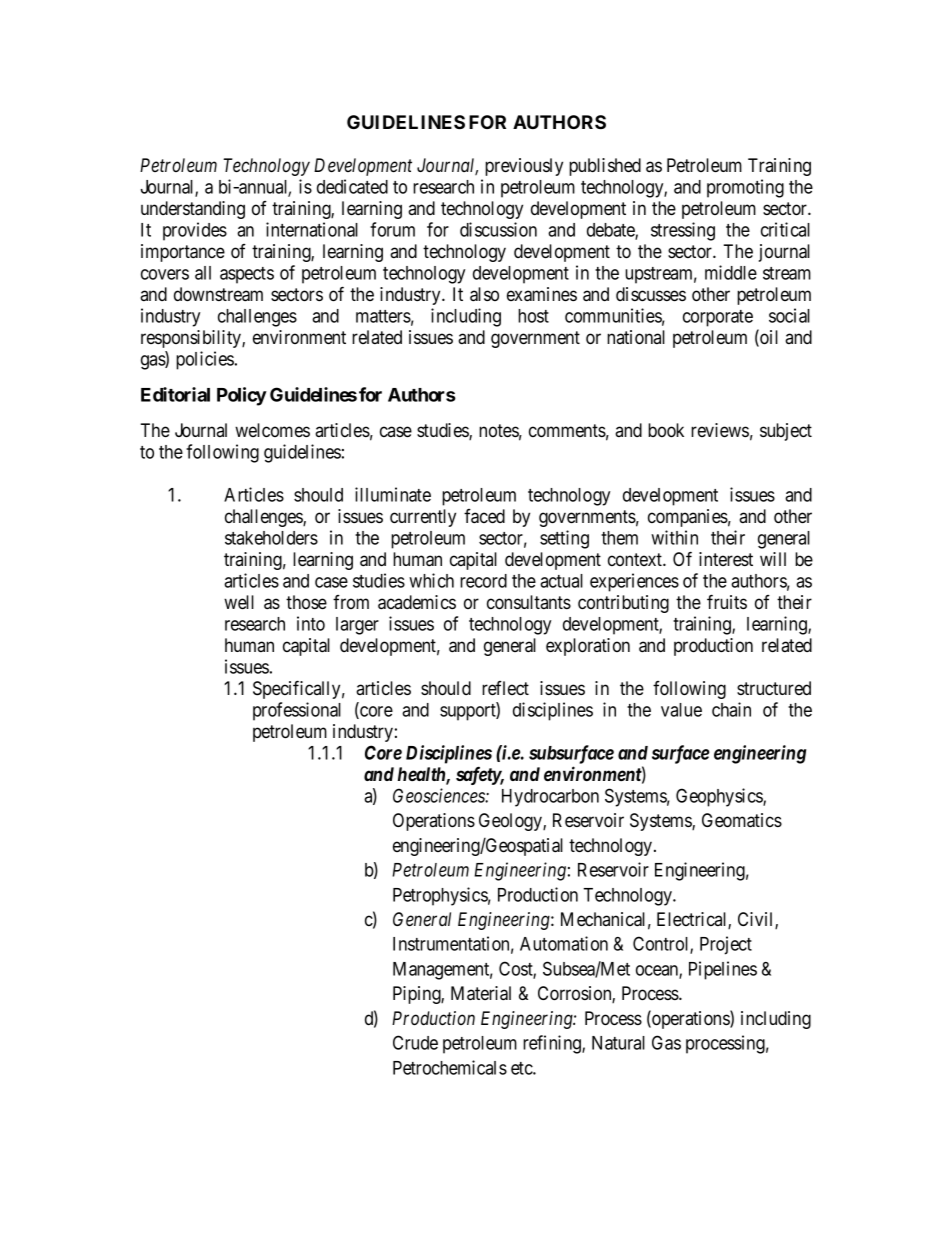  I want to click on faced, so click(484, 516).
